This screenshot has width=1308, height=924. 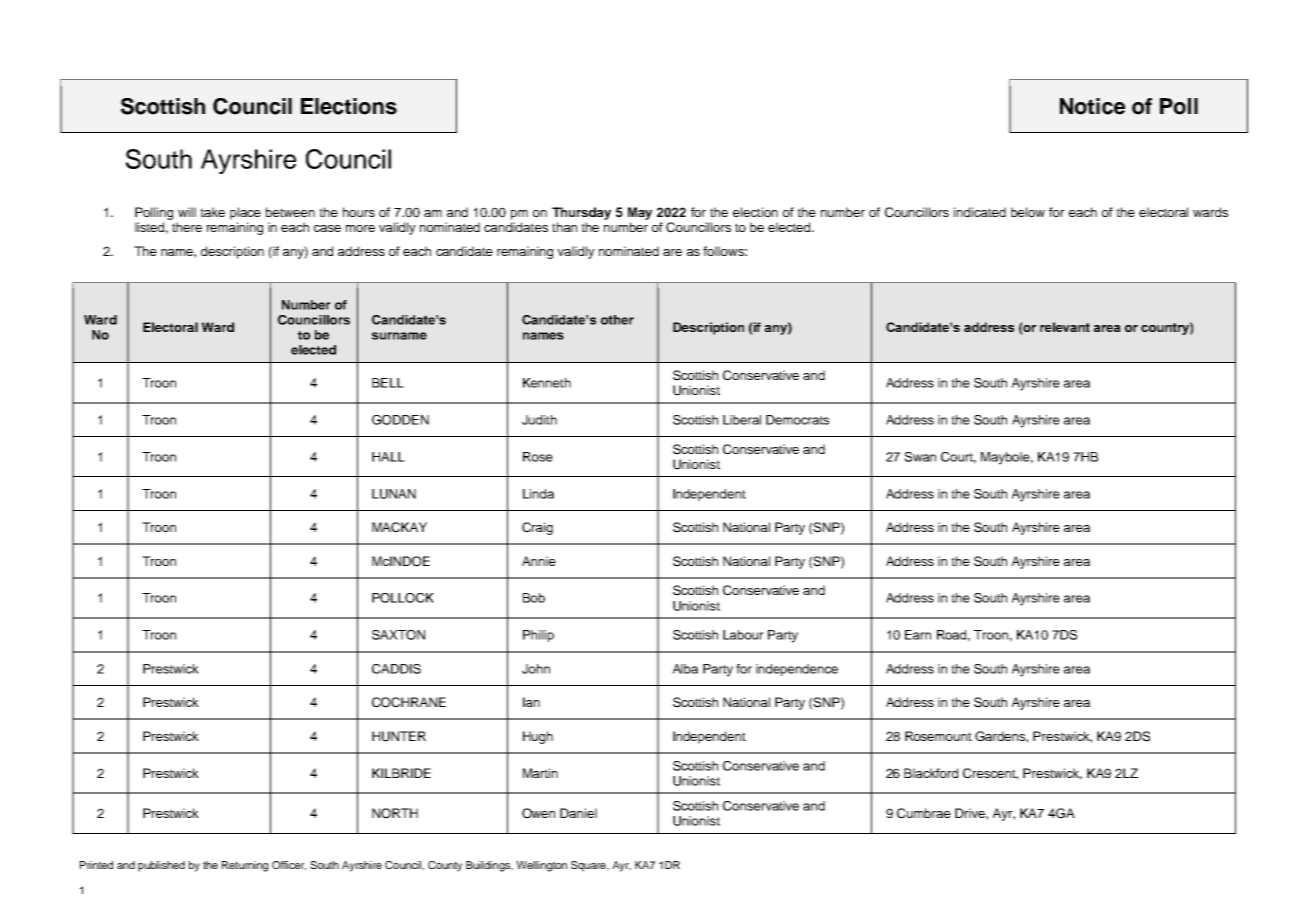 I want to click on Square, so click(x=589, y=866).
